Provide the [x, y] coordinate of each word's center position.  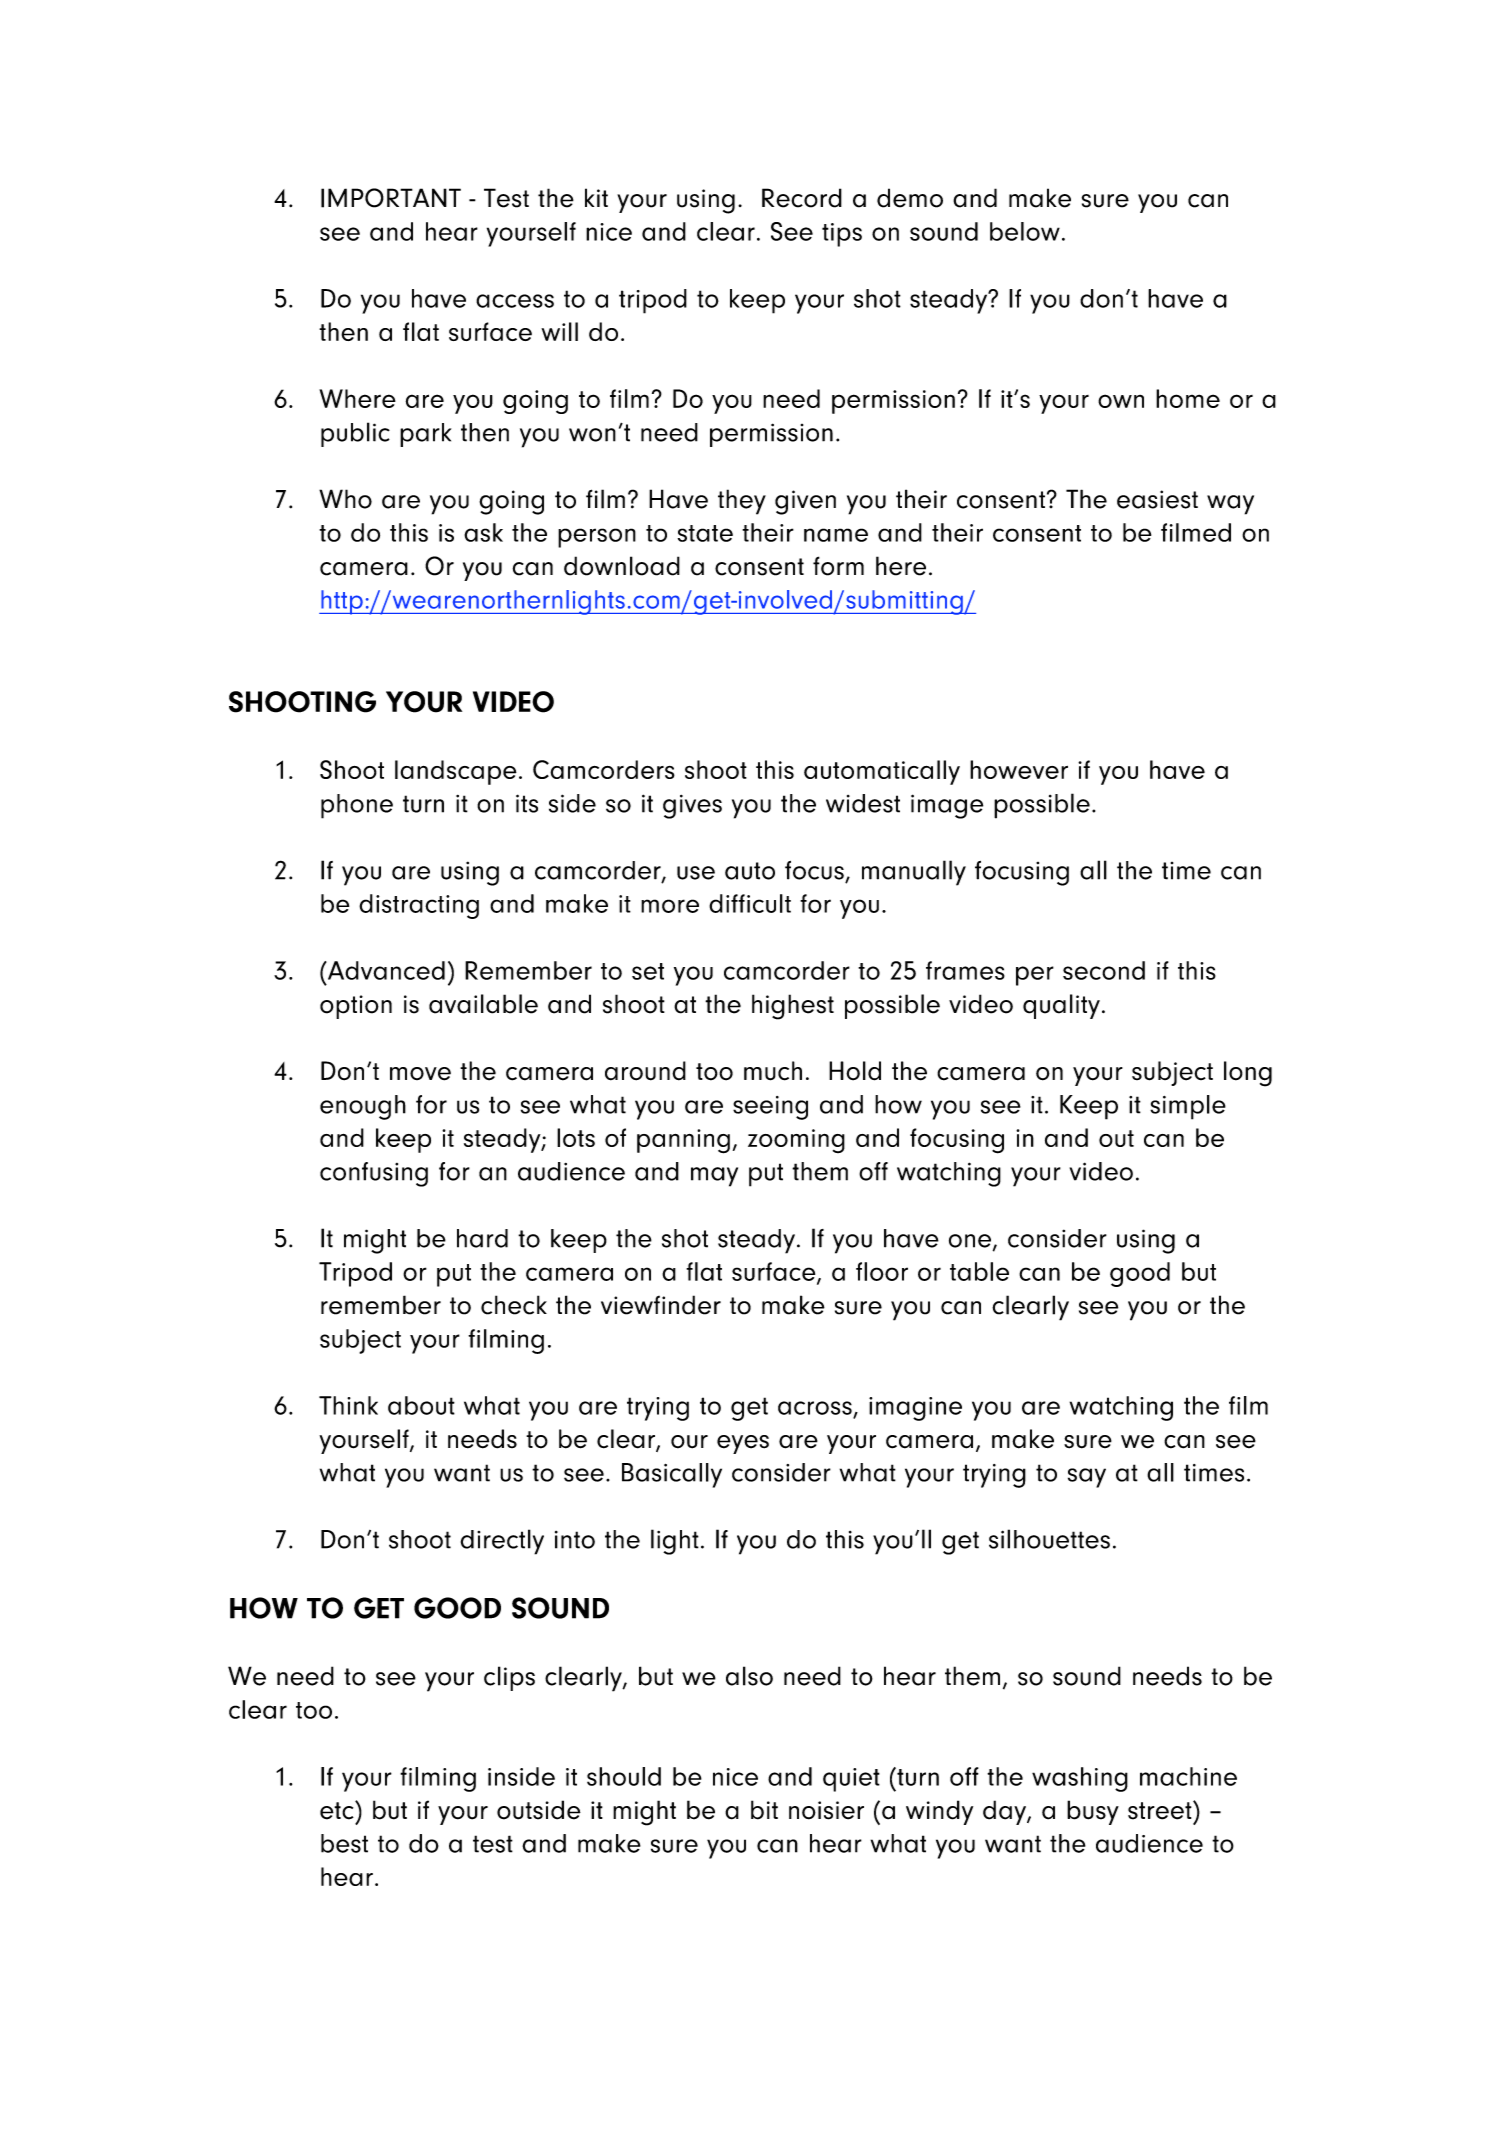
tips [842, 235]
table [979, 1271]
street [1161, 1810]
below [1025, 231]
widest [863, 803]
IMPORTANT [391, 198]
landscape [456, 772]
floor [882, 1271]
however [1019, 769]
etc [338, 1810]
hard [482, 1238]
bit [764, 1810]
